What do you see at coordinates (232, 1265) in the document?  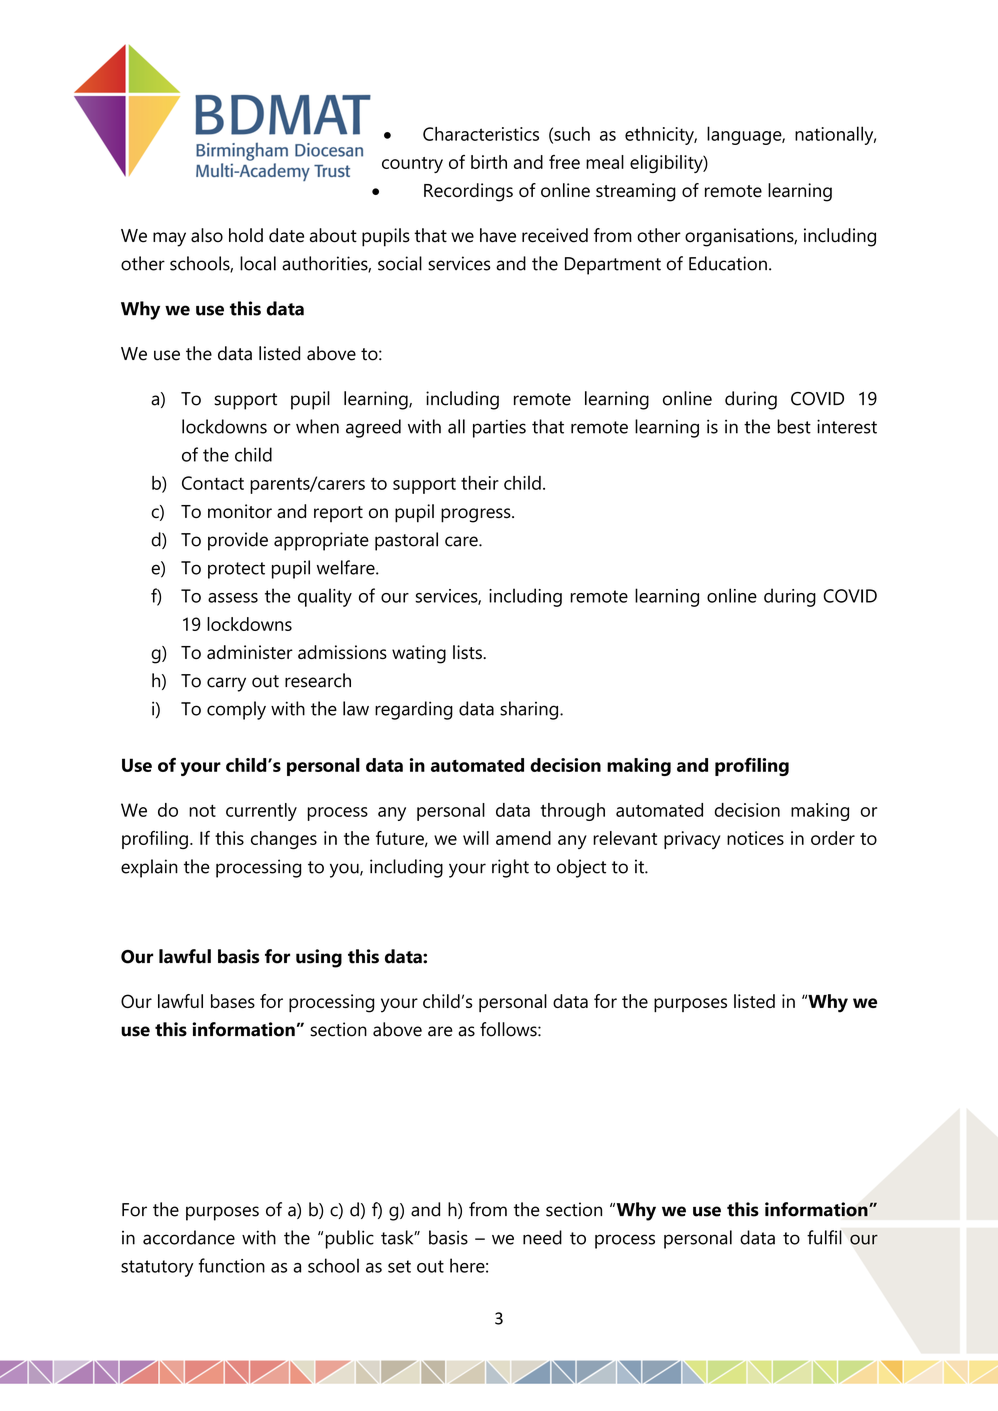 I see `function` at bounding box center [232, 1265].
